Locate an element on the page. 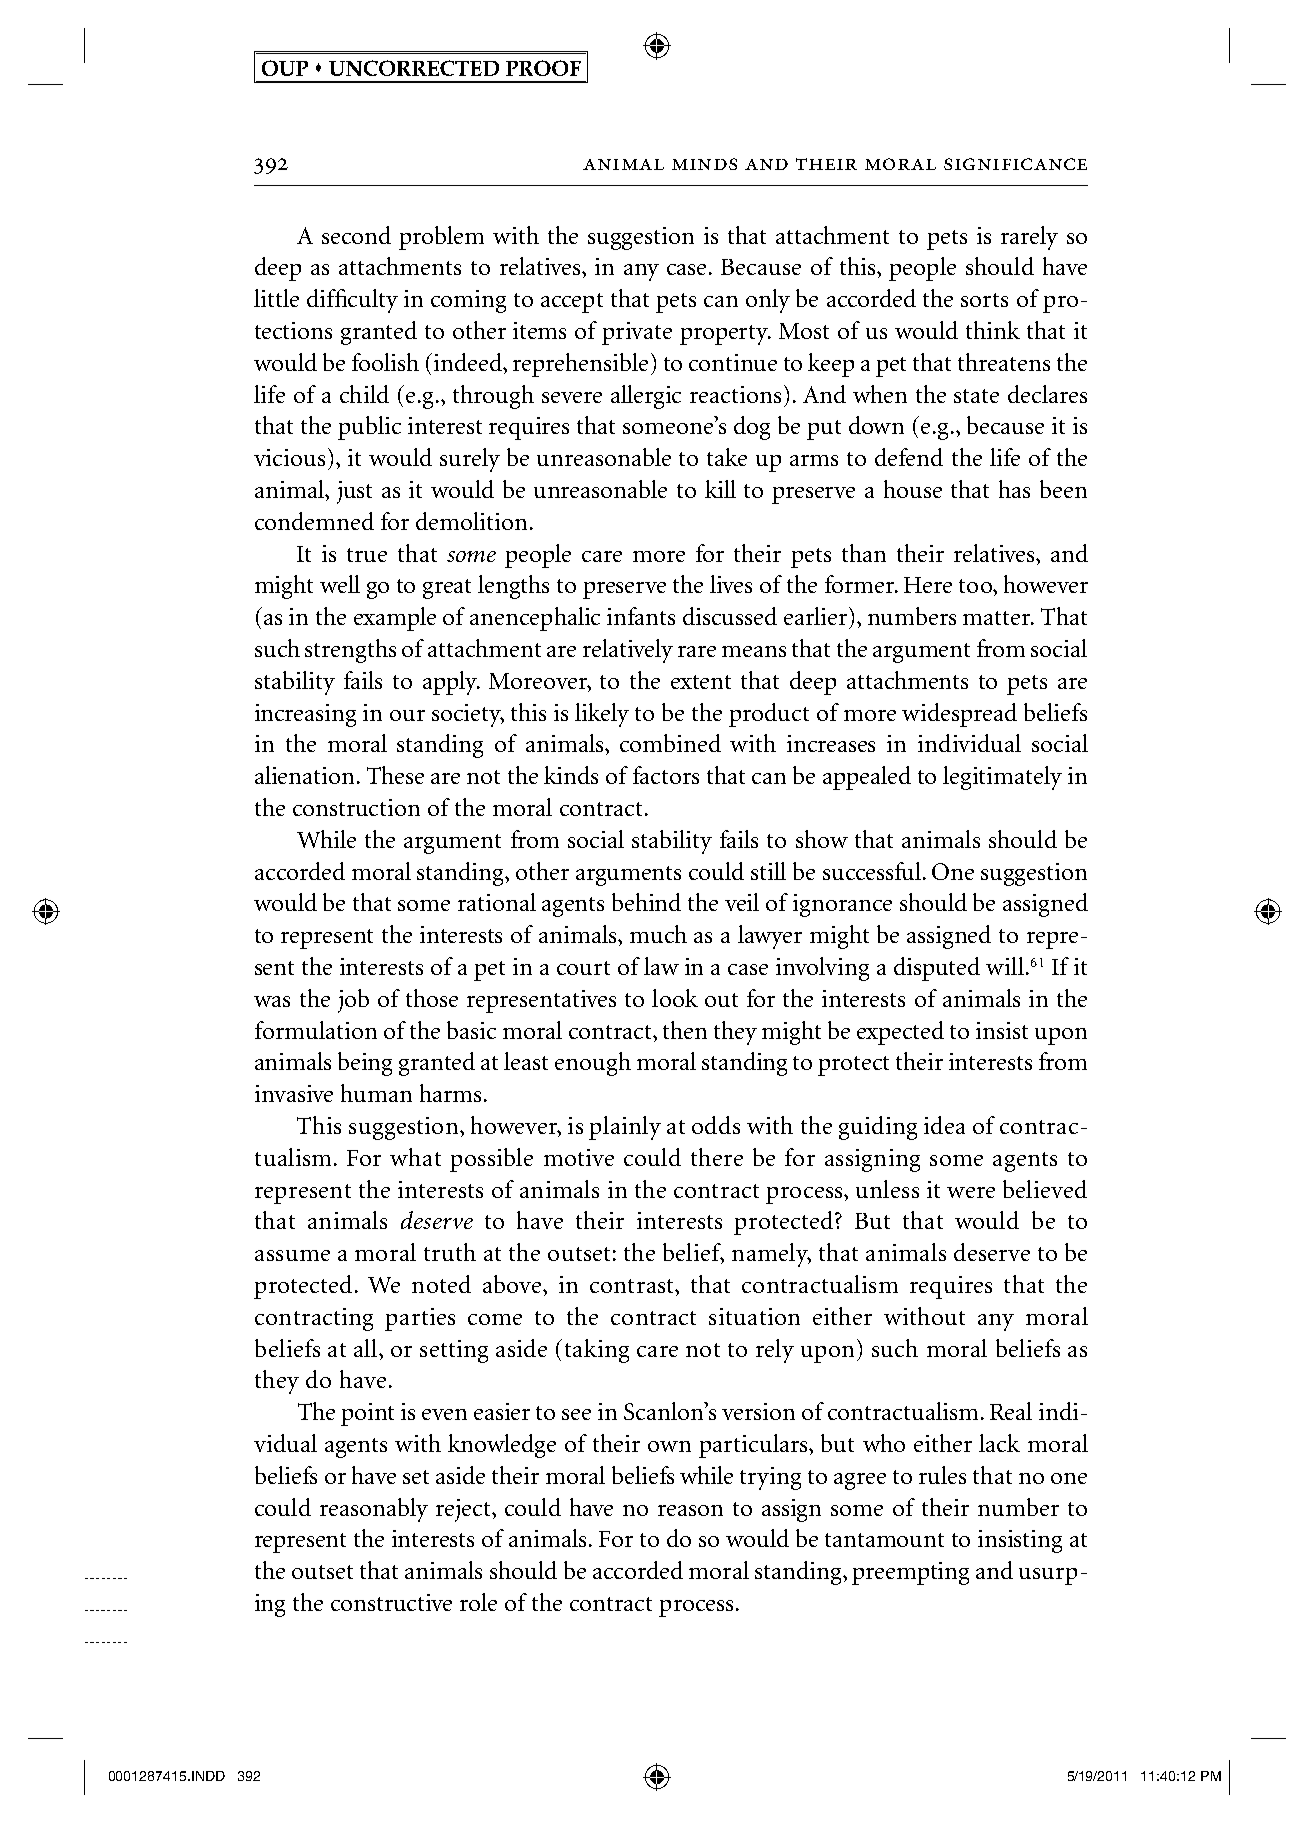 The height and width of the image is (1823, 1314). trying is located at coordinates (770, 1478).
